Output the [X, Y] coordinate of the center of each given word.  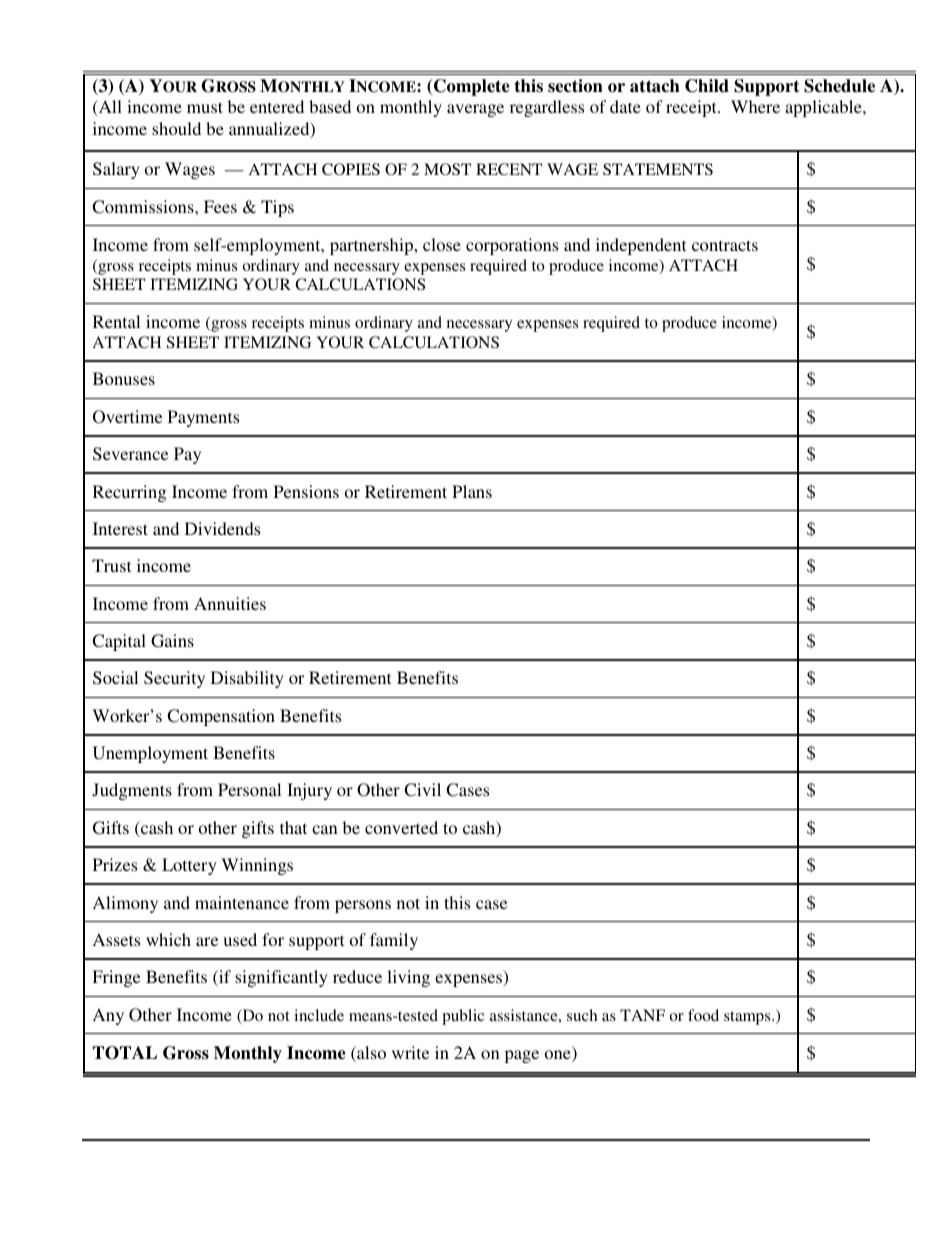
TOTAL [125, 1053]
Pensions [306, 491]
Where [755, 106]
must [205, 107]
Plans [472, 491]
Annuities [230, 603]
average [475, 110]
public [463, 1017]
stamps [748, 1018]
